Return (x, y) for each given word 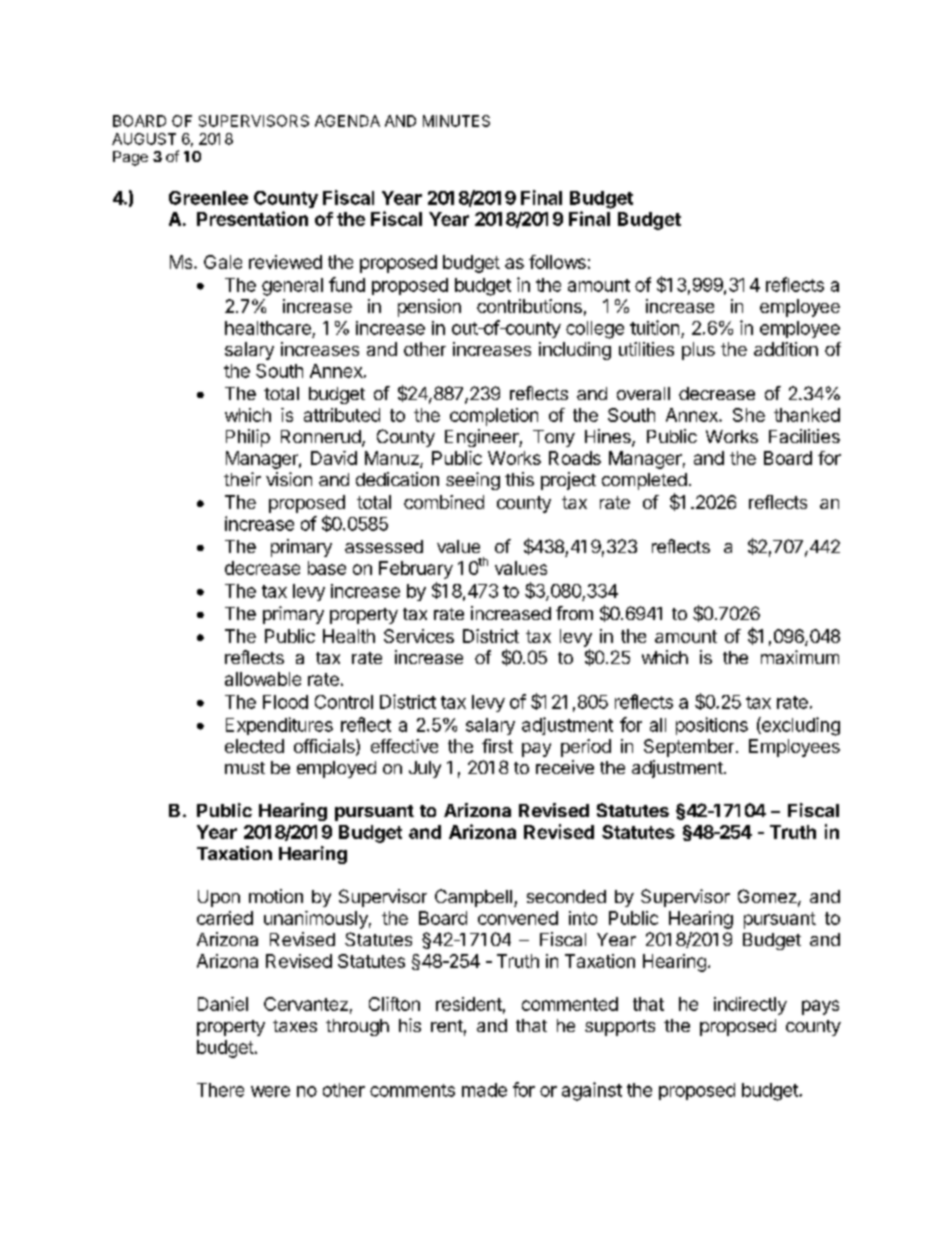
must (245, 768)
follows (557, 262)
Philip (248, 438)
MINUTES (456, 121)
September (689, 748)
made (484, 1090)
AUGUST (144, 139)
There (220, 1090)
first (497, 746)
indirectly (750, 1006)
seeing (473, 481)
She (749, 415)
